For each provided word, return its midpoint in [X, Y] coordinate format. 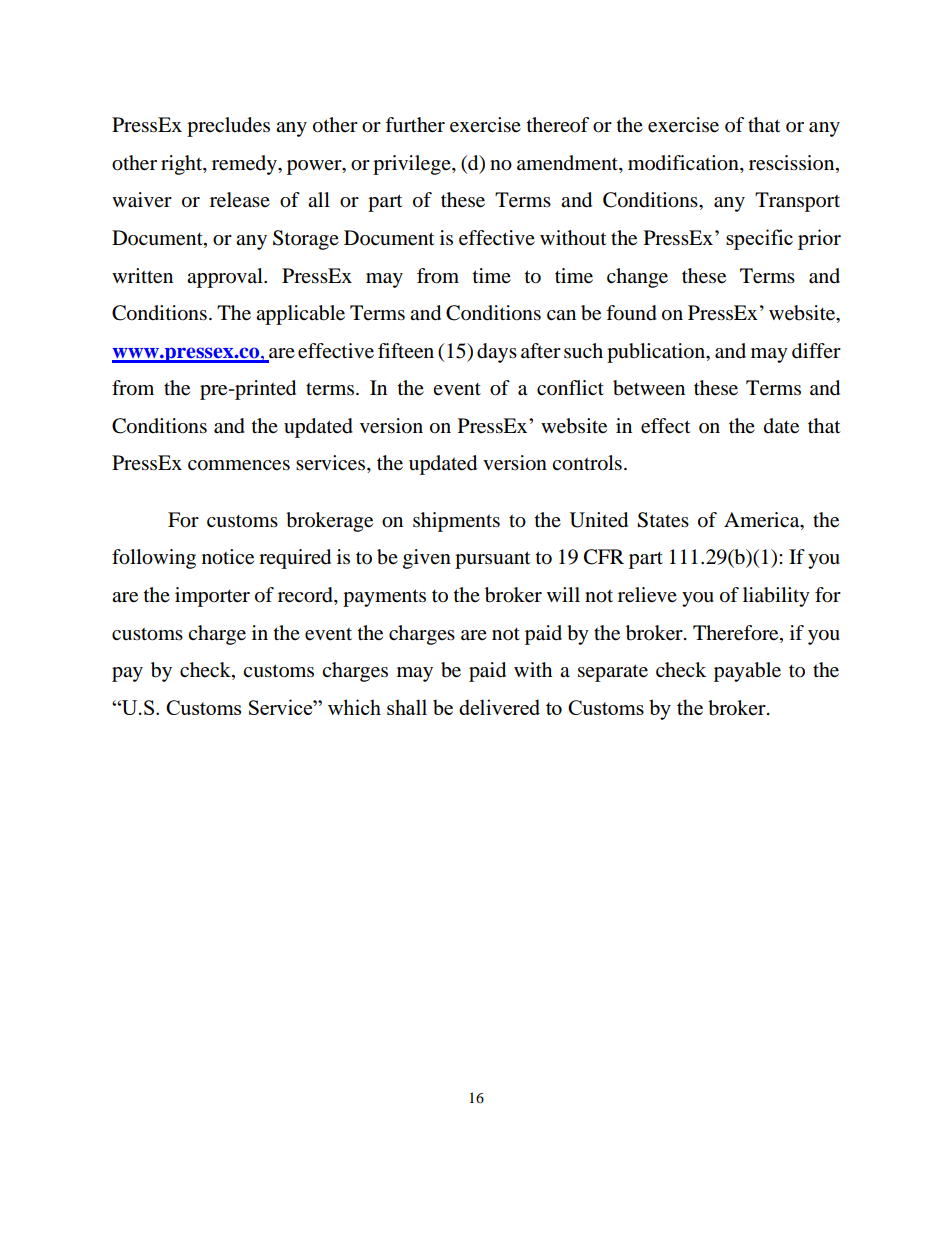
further [415, 125]
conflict [570, 388]
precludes [228, 127]
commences [239, 465]
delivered [499, 707]
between [649, 388]
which [354, 707]
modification [684, 164]
